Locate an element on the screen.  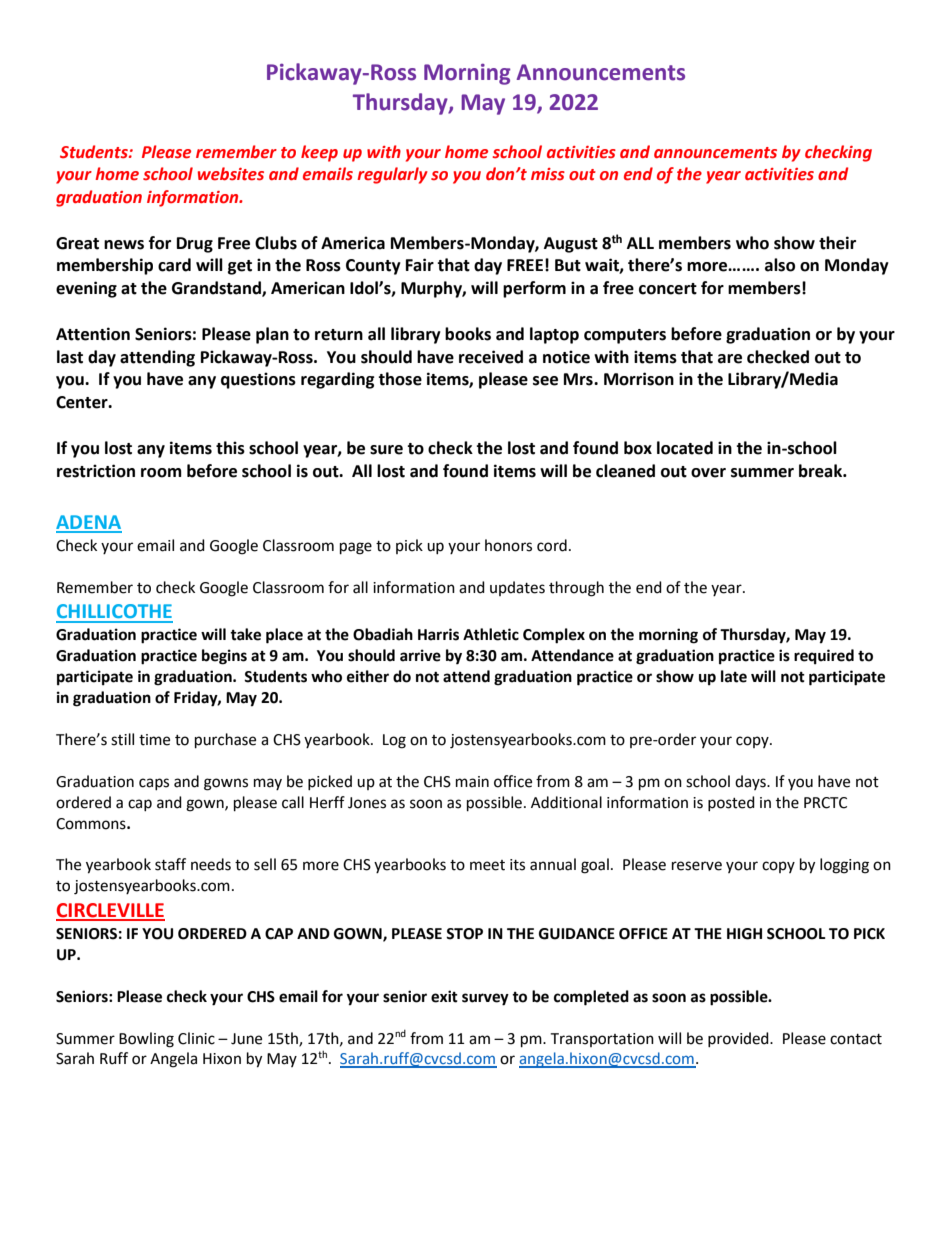
Bowling is located at coordinates (146, 1040).
